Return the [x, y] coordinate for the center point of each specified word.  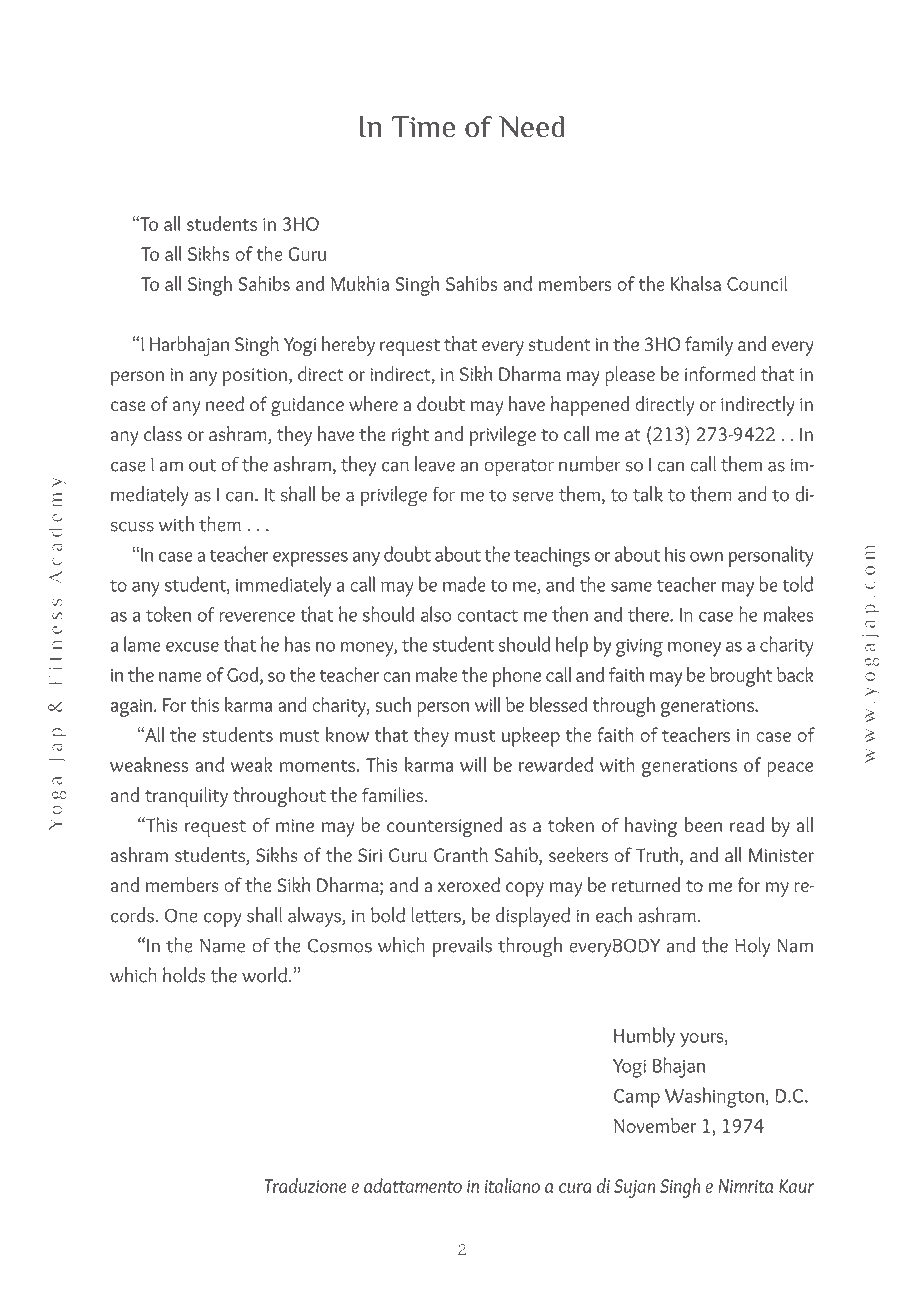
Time [423, 127]
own [706, 557]
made [464, 584]
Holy [752, 947]
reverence [257, 617]
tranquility [186, 797]
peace [790, 769]
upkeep [531, 737]
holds [184, 975]
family [709, 346]
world [264, 975]
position [255, 377]
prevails [462, 947]
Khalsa [696, 283]
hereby [348, 346]
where [373, 403]
